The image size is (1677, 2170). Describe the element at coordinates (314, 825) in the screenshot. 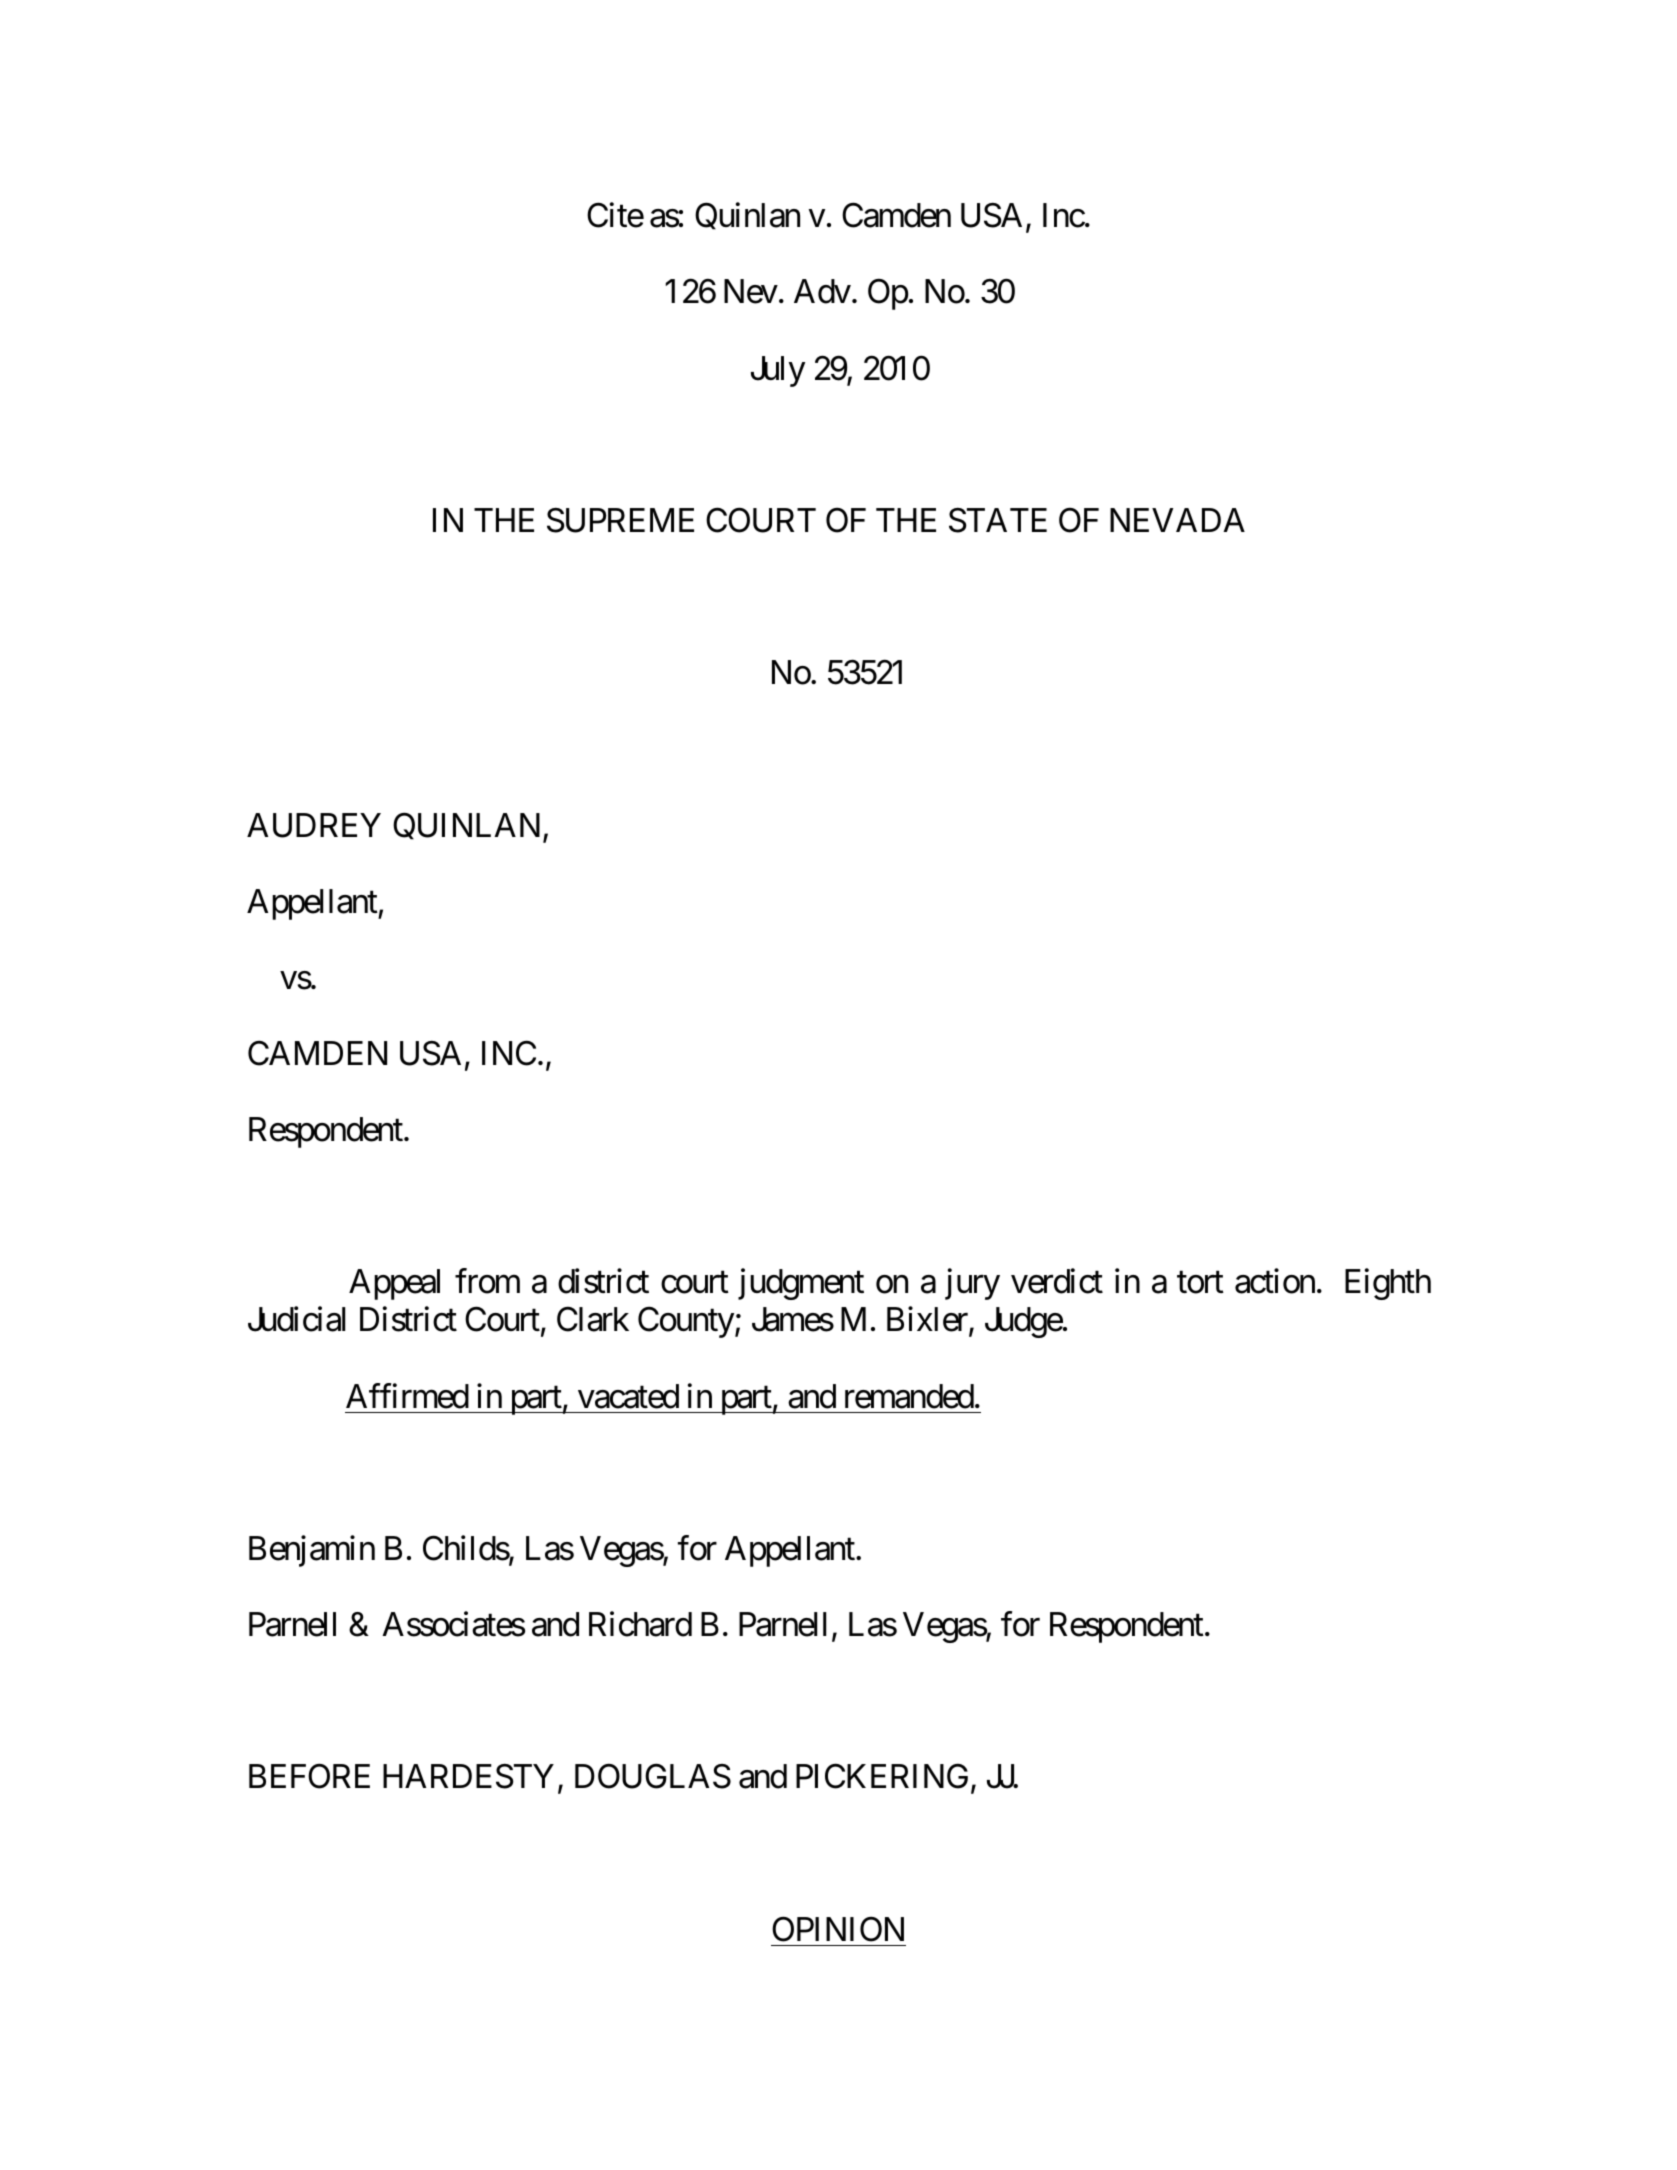

I see `AUDREY` at that location.
